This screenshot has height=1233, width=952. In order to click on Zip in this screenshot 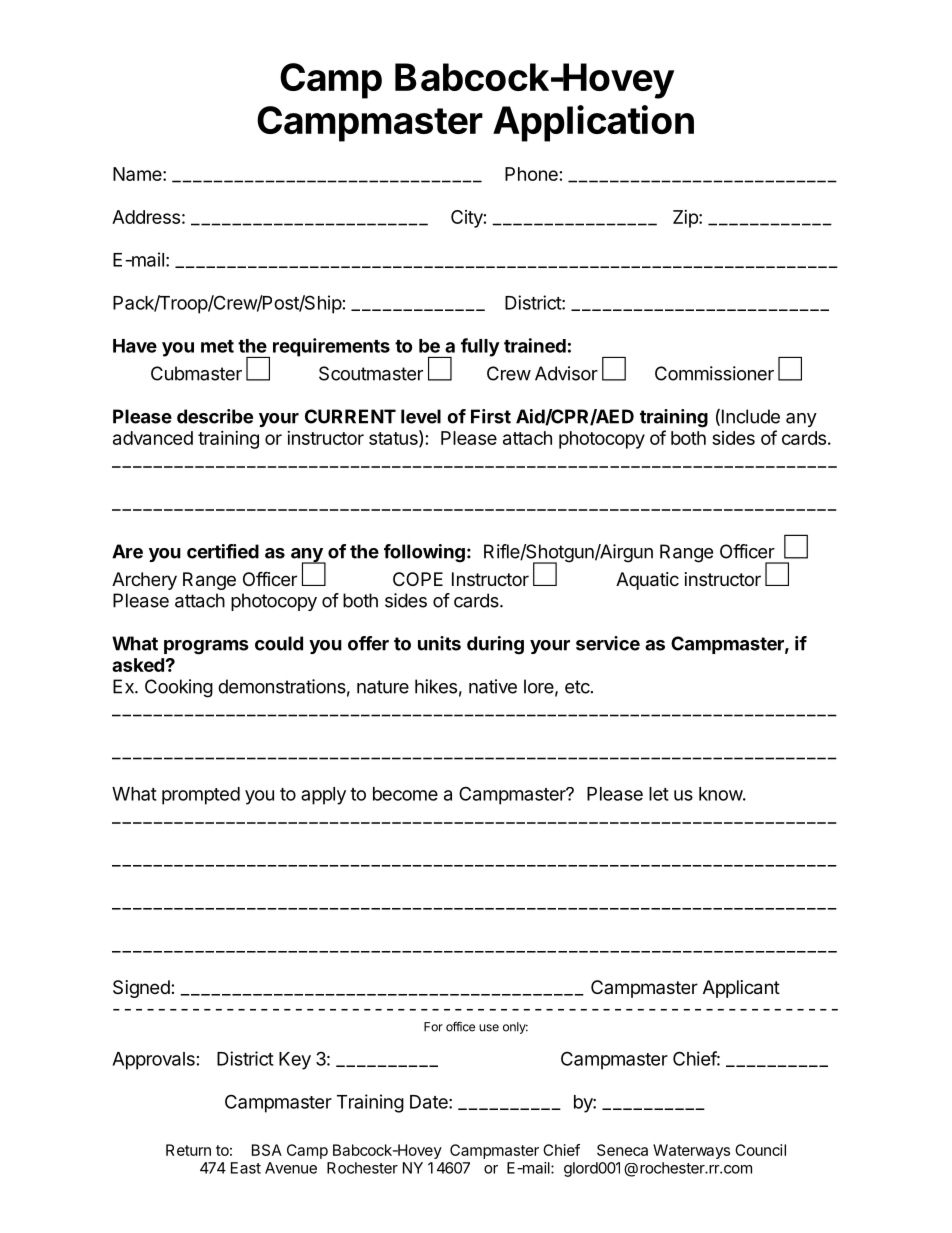, I will do `click(686, 219)`.
